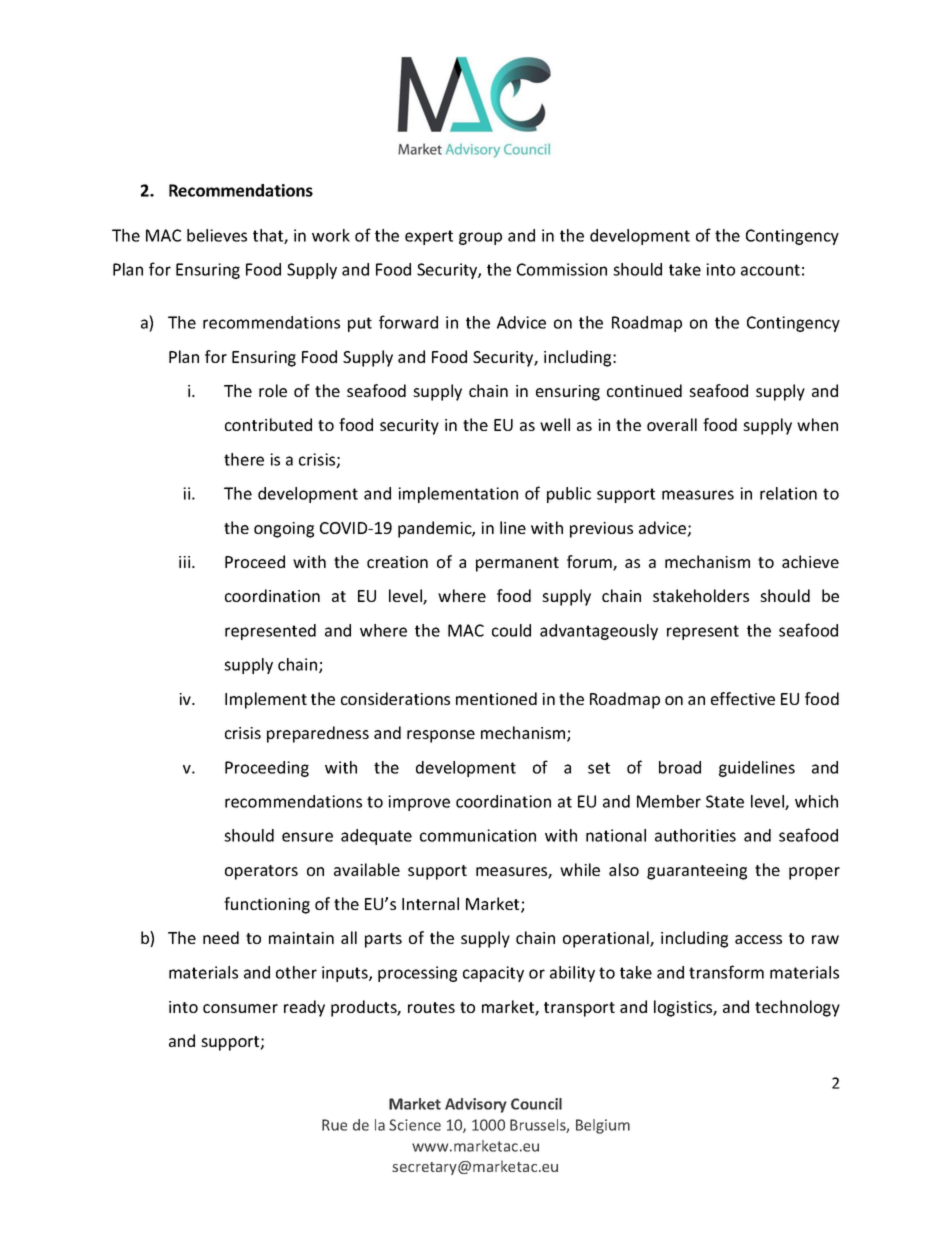 The image size is (952, 1233). I want to click on there, so click(244, 459).
